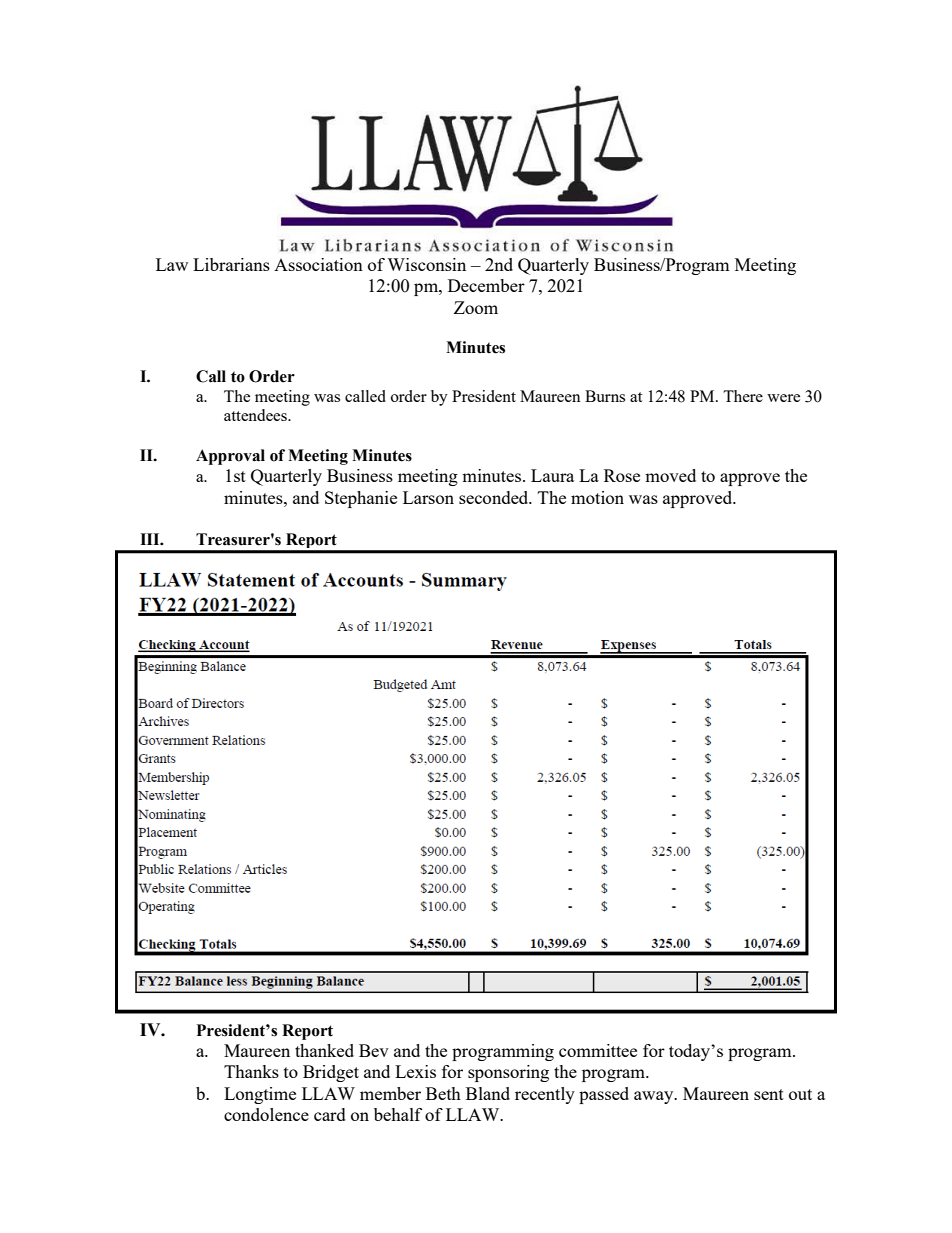  What do you see at coordinates (361, 499) in the image?
I see `Stephanie` at bounding box center [361, 499].
